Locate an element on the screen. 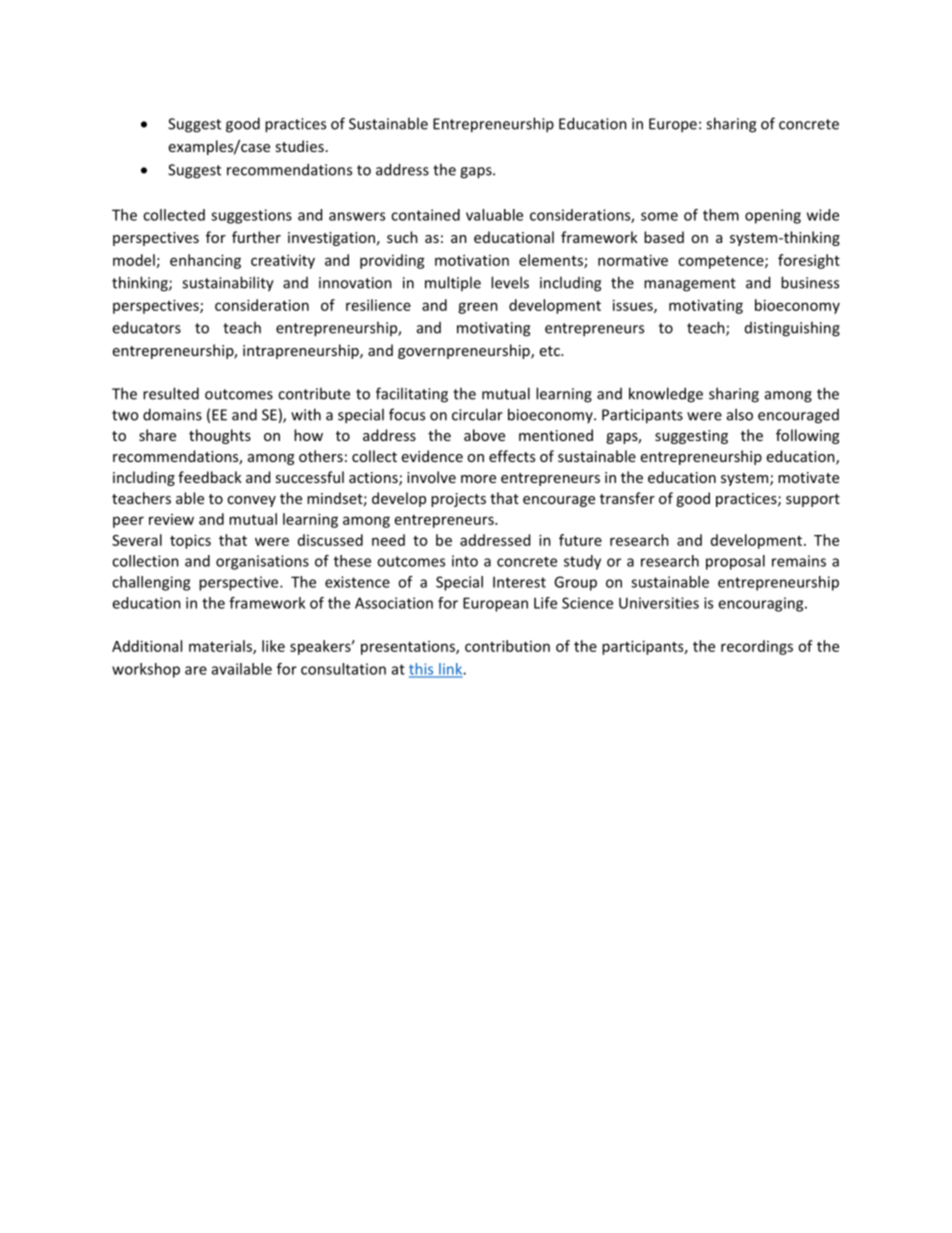  studies is located at coordinates (299, 146).
